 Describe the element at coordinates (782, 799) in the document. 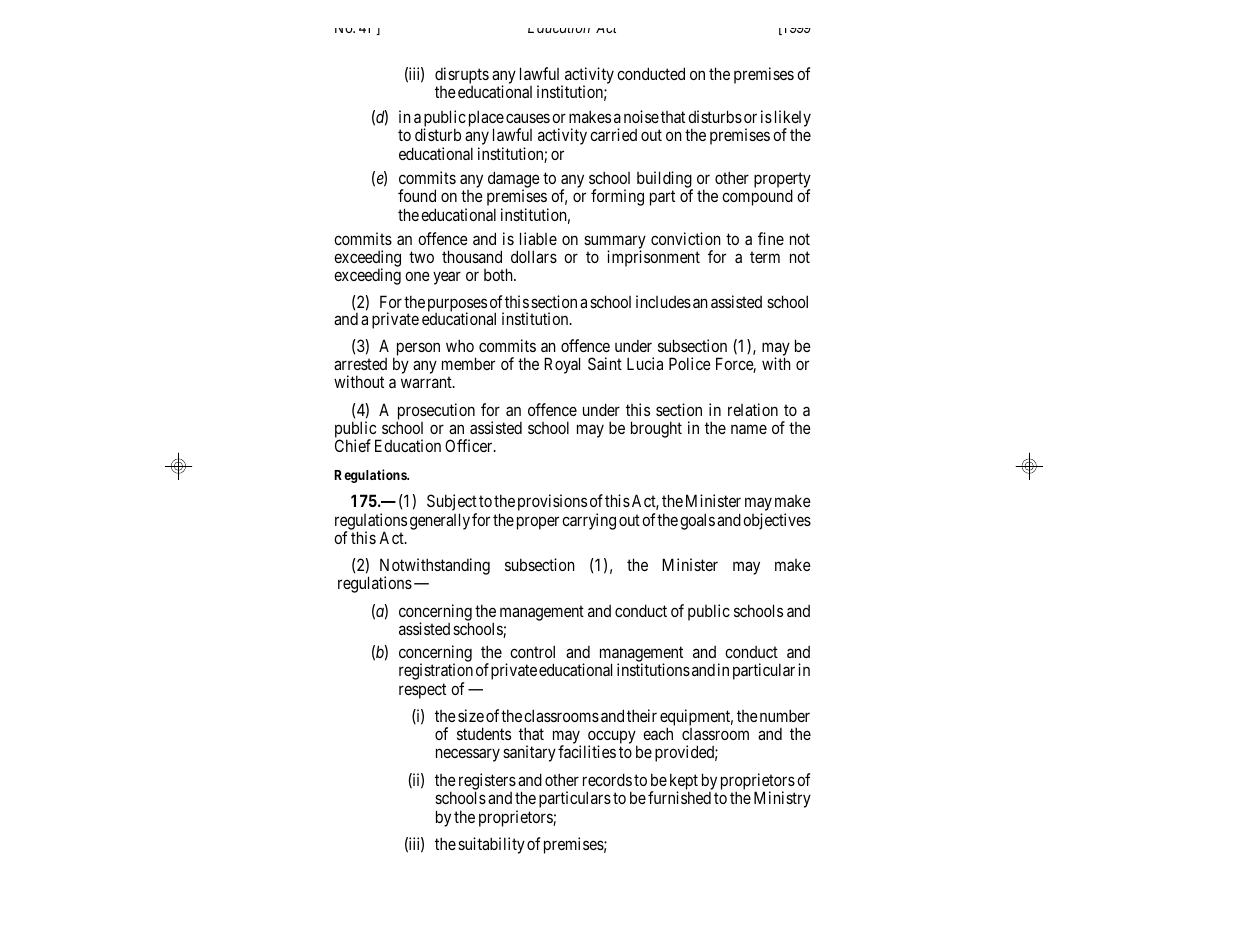

I see `Ministry` at that location.
